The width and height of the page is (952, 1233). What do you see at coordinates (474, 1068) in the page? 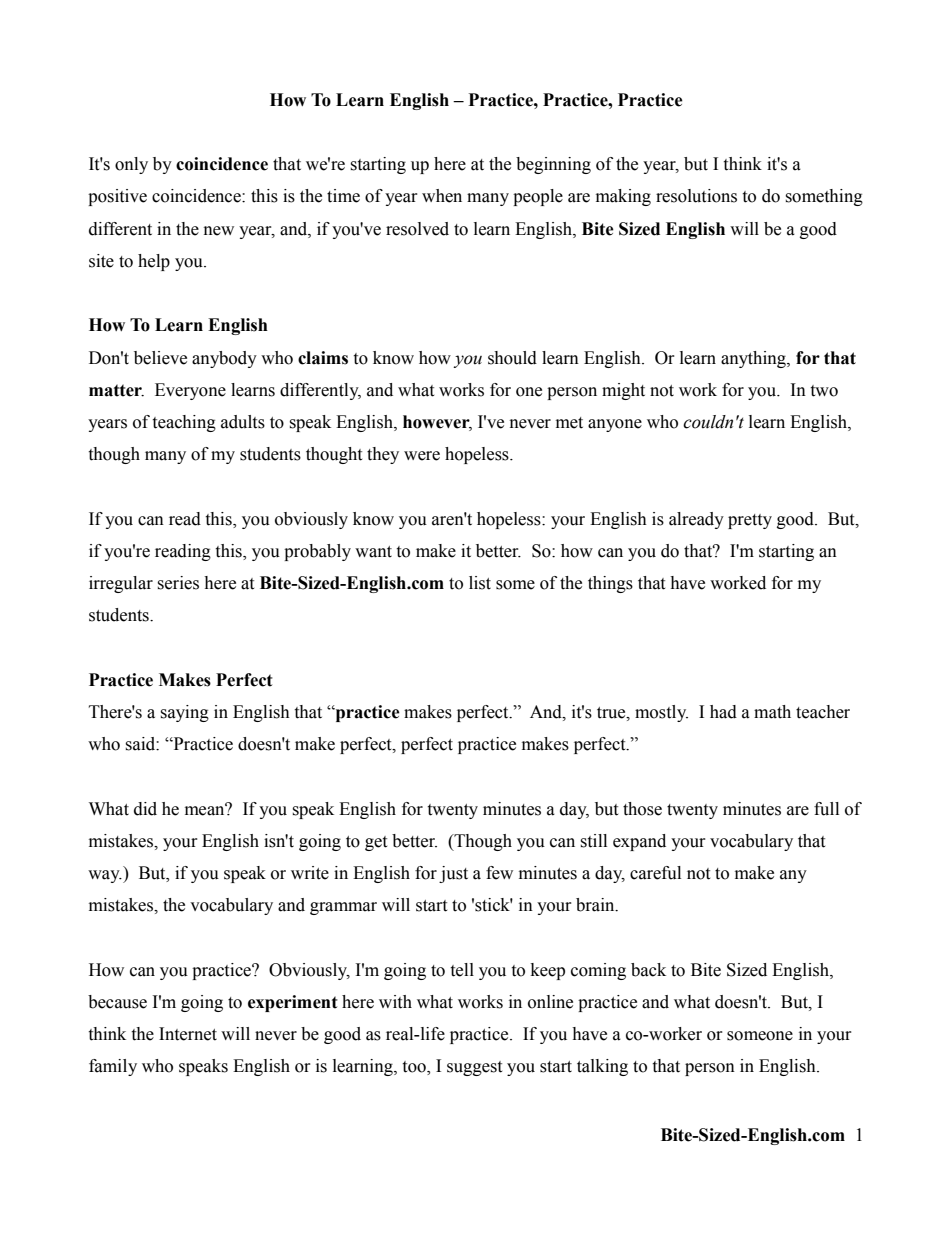
I see `suggest` at bounding box center [474, 1068].
